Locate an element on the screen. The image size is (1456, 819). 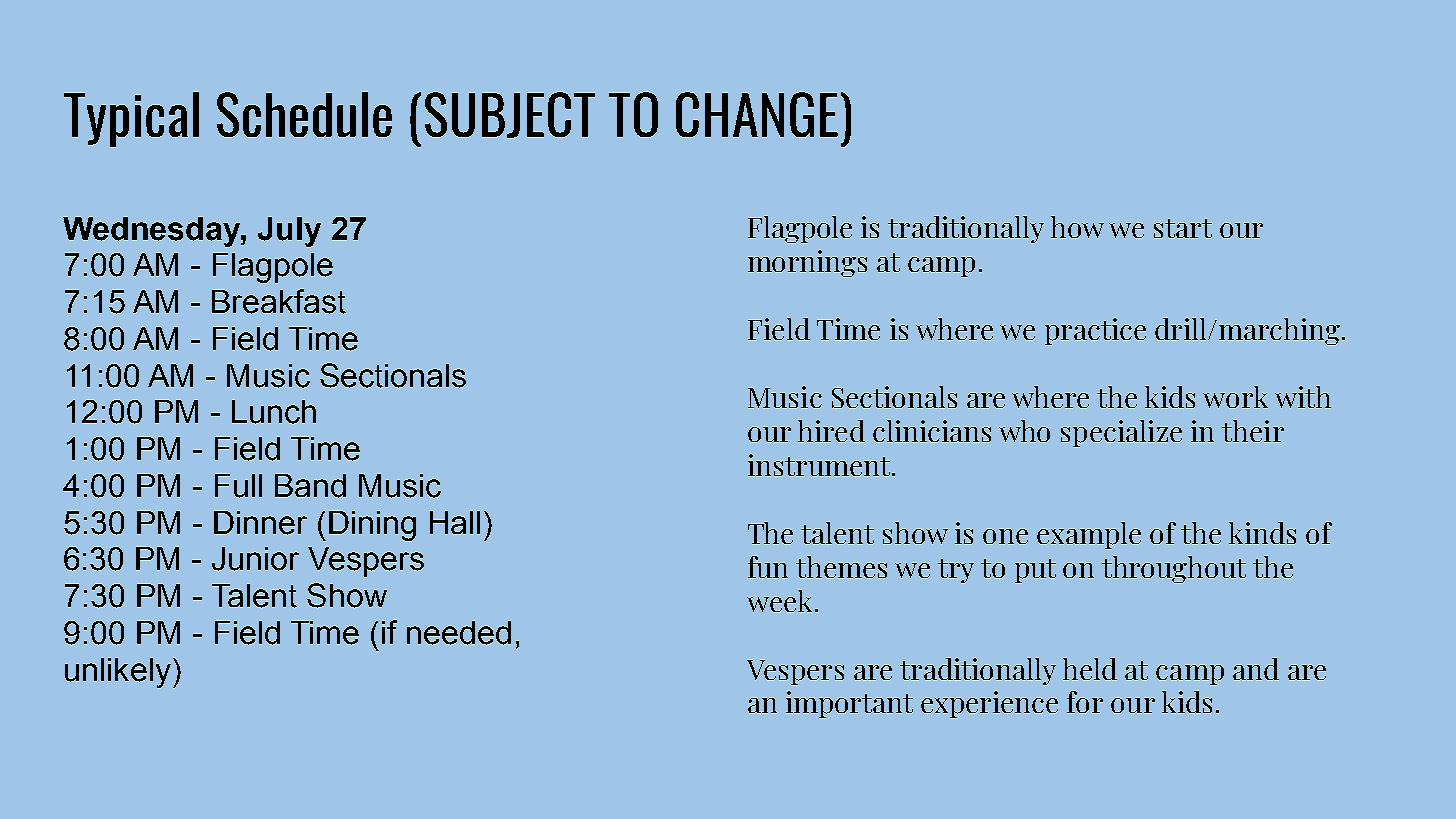
CHANGE is located at coordinates (757, 114).
